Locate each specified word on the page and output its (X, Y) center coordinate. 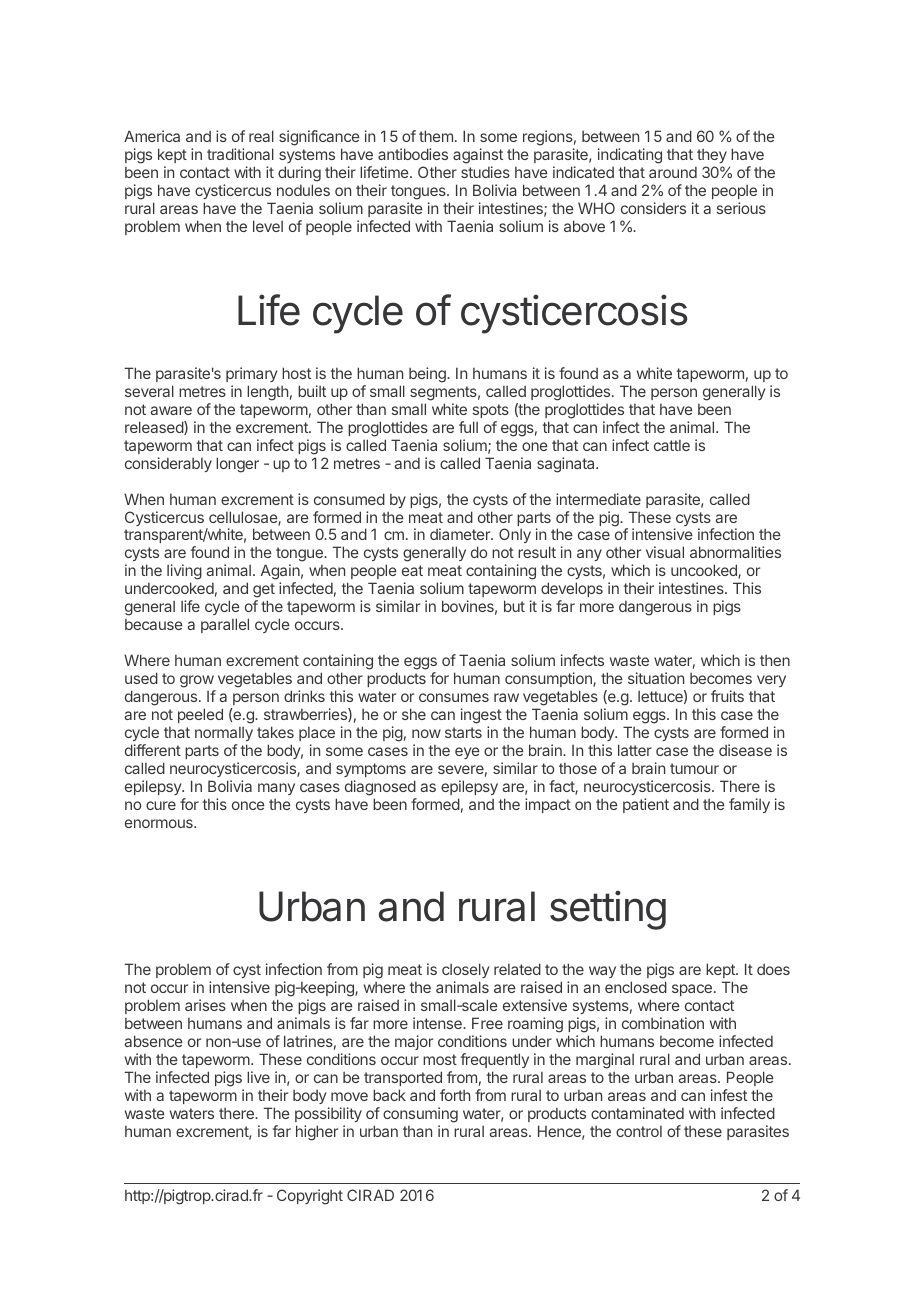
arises (205, 1005)
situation (656, 678)
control (639, 1131)
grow (197, 683)
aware (171, 410)
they (712, 156)
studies (485, 172)
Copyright (310, 1197)
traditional (240, 154)
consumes (454, 697)
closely (465, 970)
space (692, 990)
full (468, 427)
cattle (672, 445)
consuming (420, 1115)
